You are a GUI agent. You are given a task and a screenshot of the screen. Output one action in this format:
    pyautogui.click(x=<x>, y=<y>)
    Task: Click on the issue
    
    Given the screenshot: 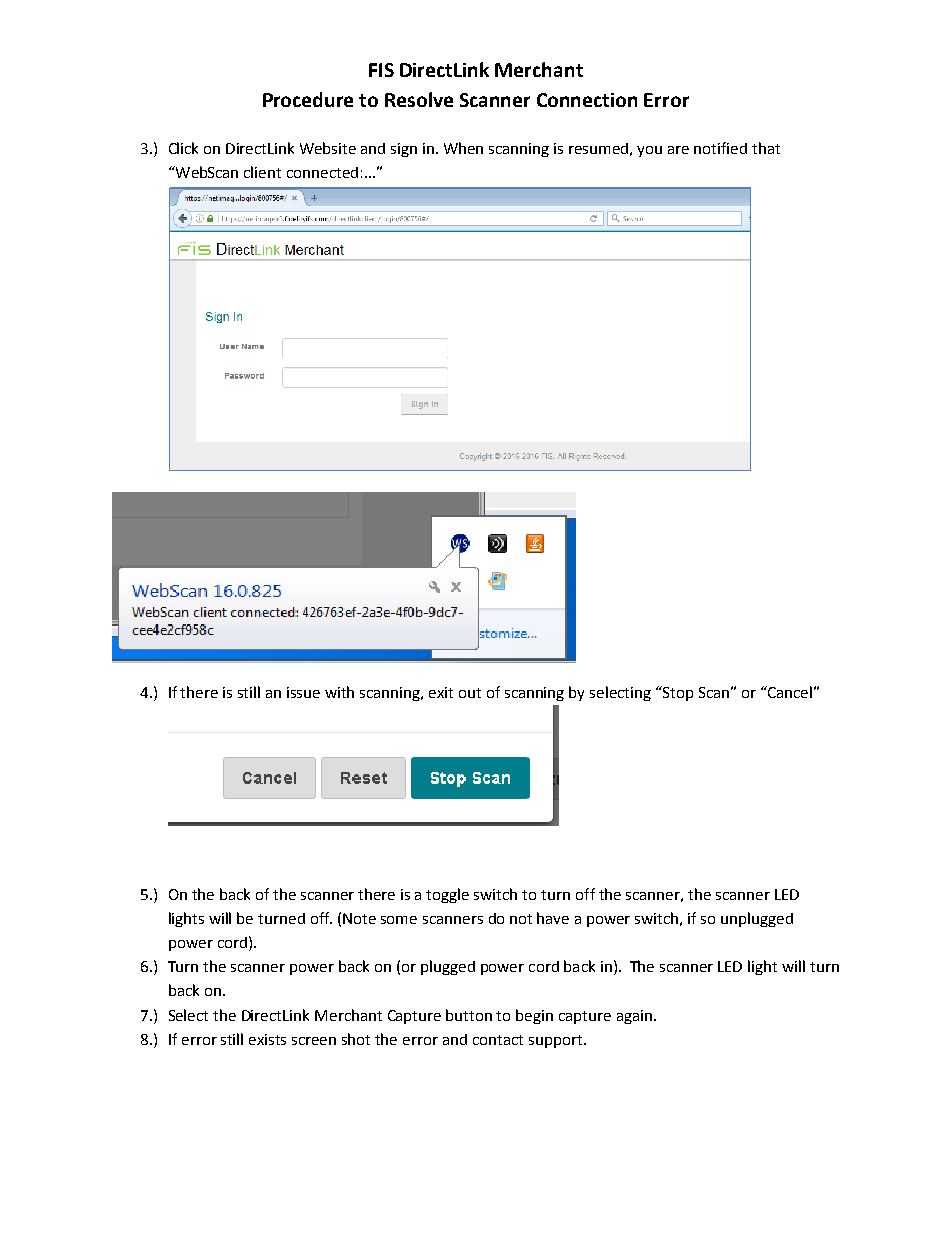 What is the action you would take?
    pyautogui.click(x=303, y=692)
